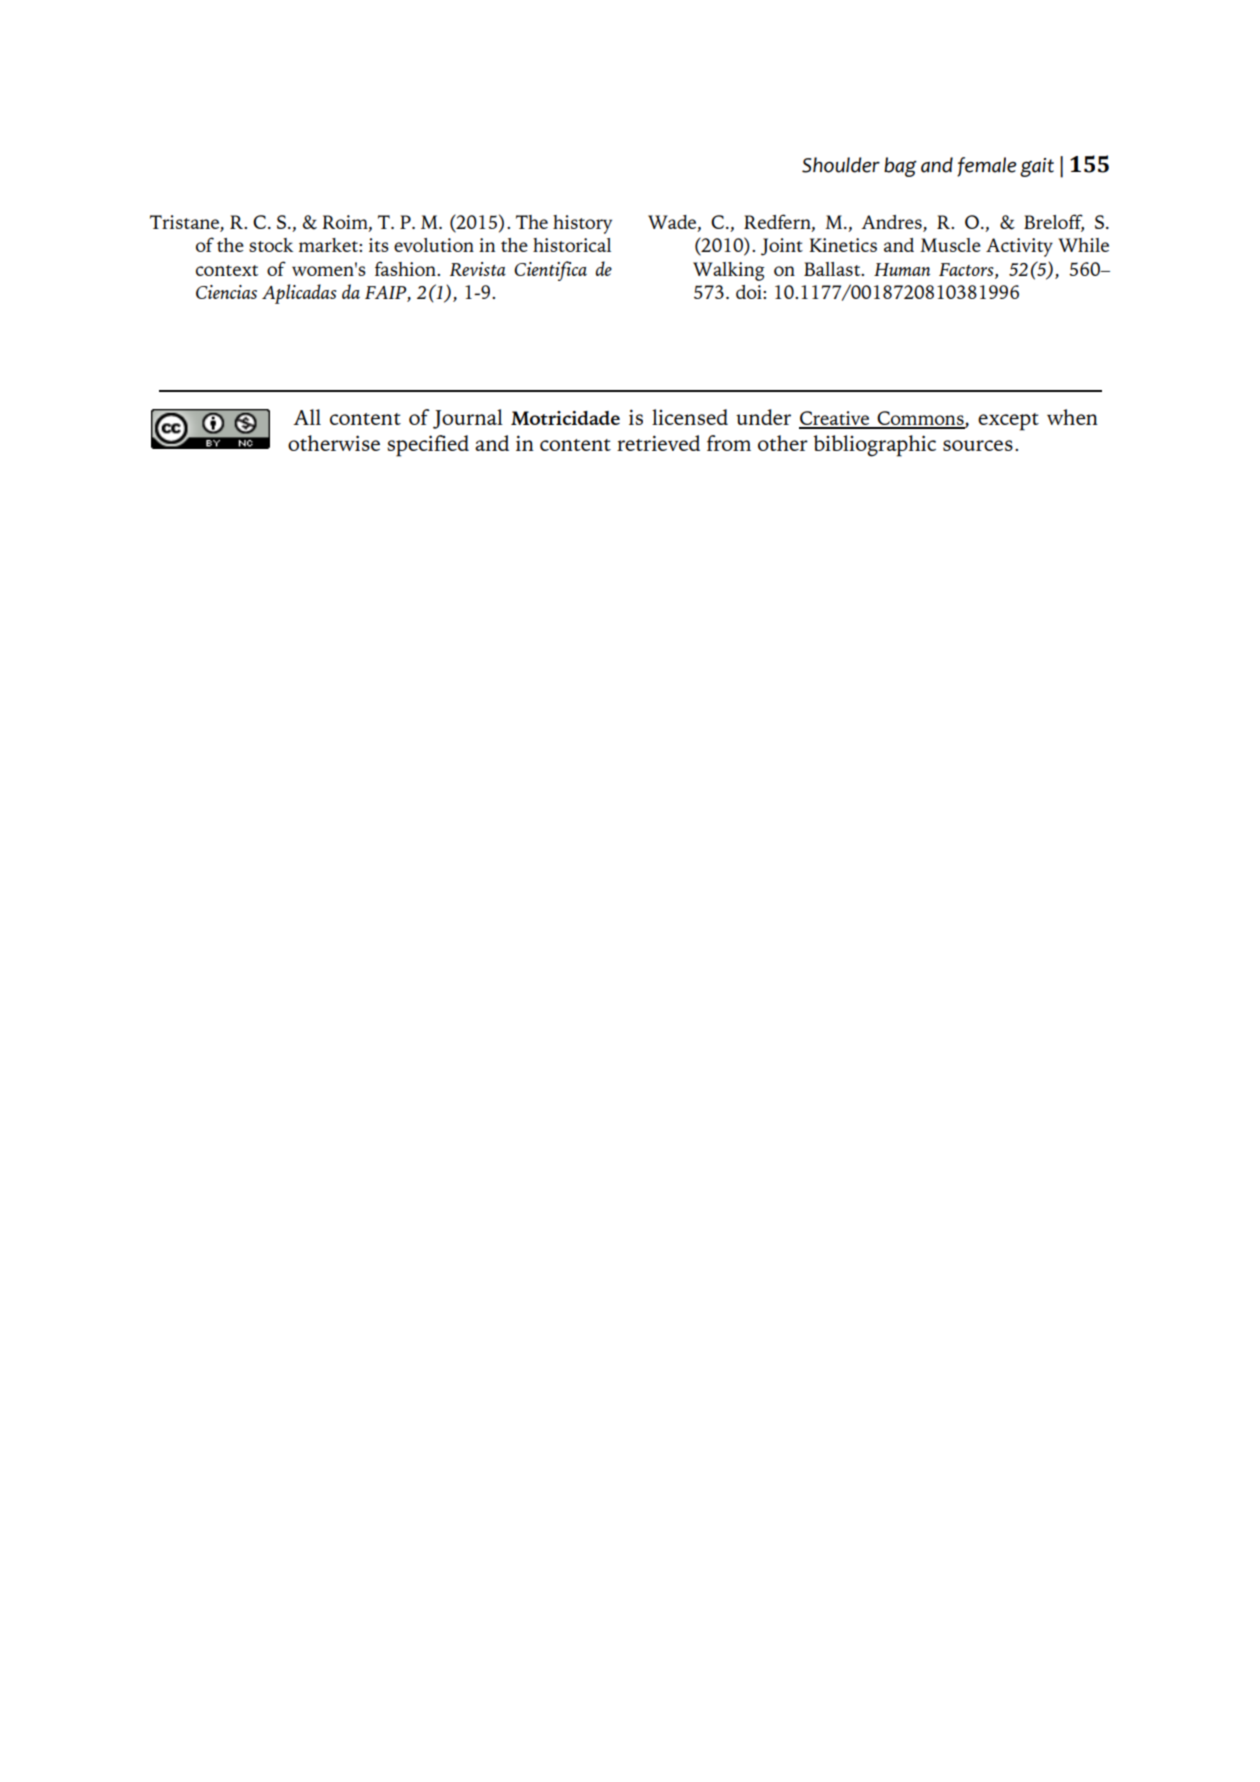 The height and width of the image is (1782, 1260). Describe the element at coordinates (841, 165) in the image. I see `Shoulder` at that location.
